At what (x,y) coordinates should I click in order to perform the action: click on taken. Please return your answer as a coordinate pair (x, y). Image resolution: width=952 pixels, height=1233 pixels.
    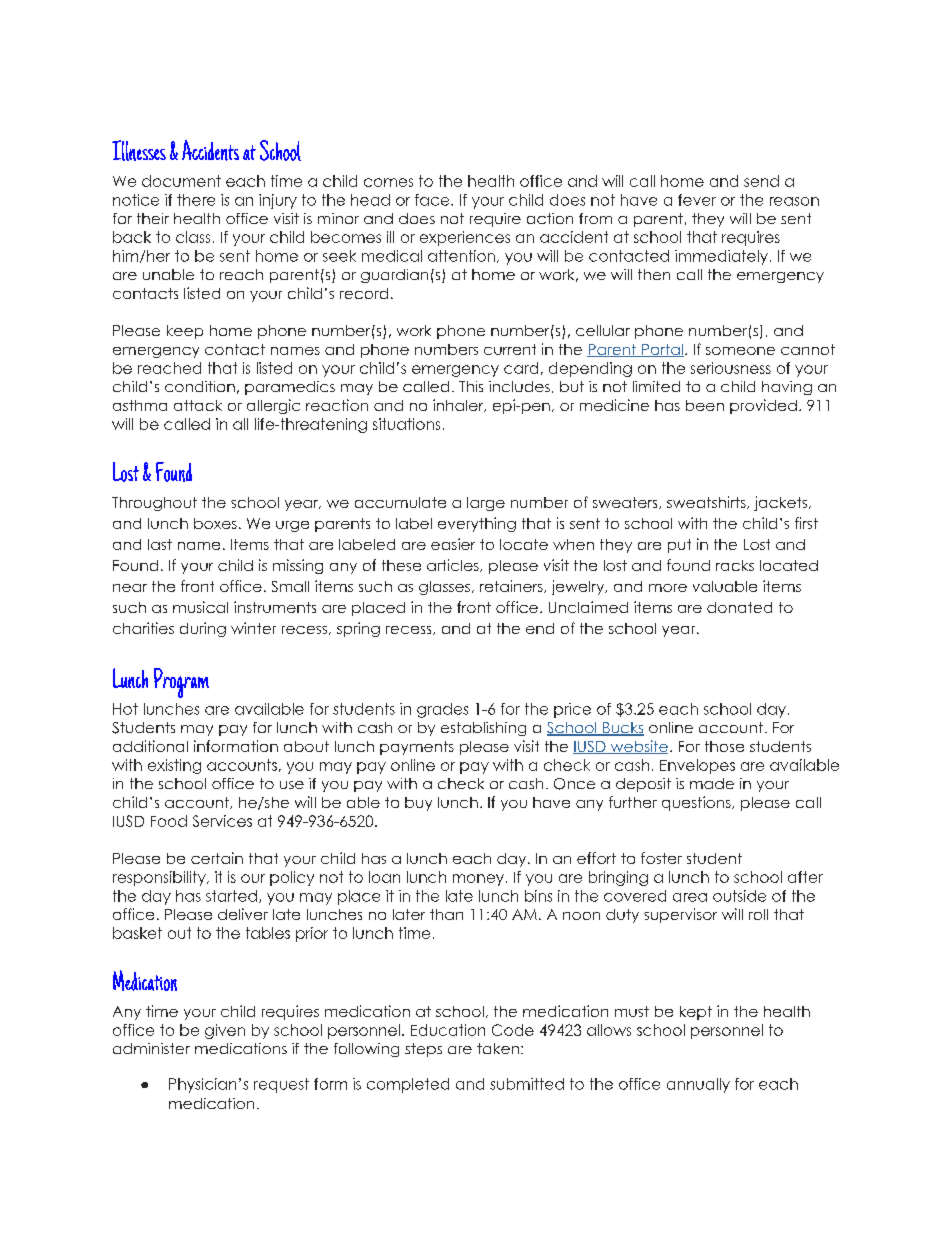
    Looking at the image, I should click on (498, 1048).
